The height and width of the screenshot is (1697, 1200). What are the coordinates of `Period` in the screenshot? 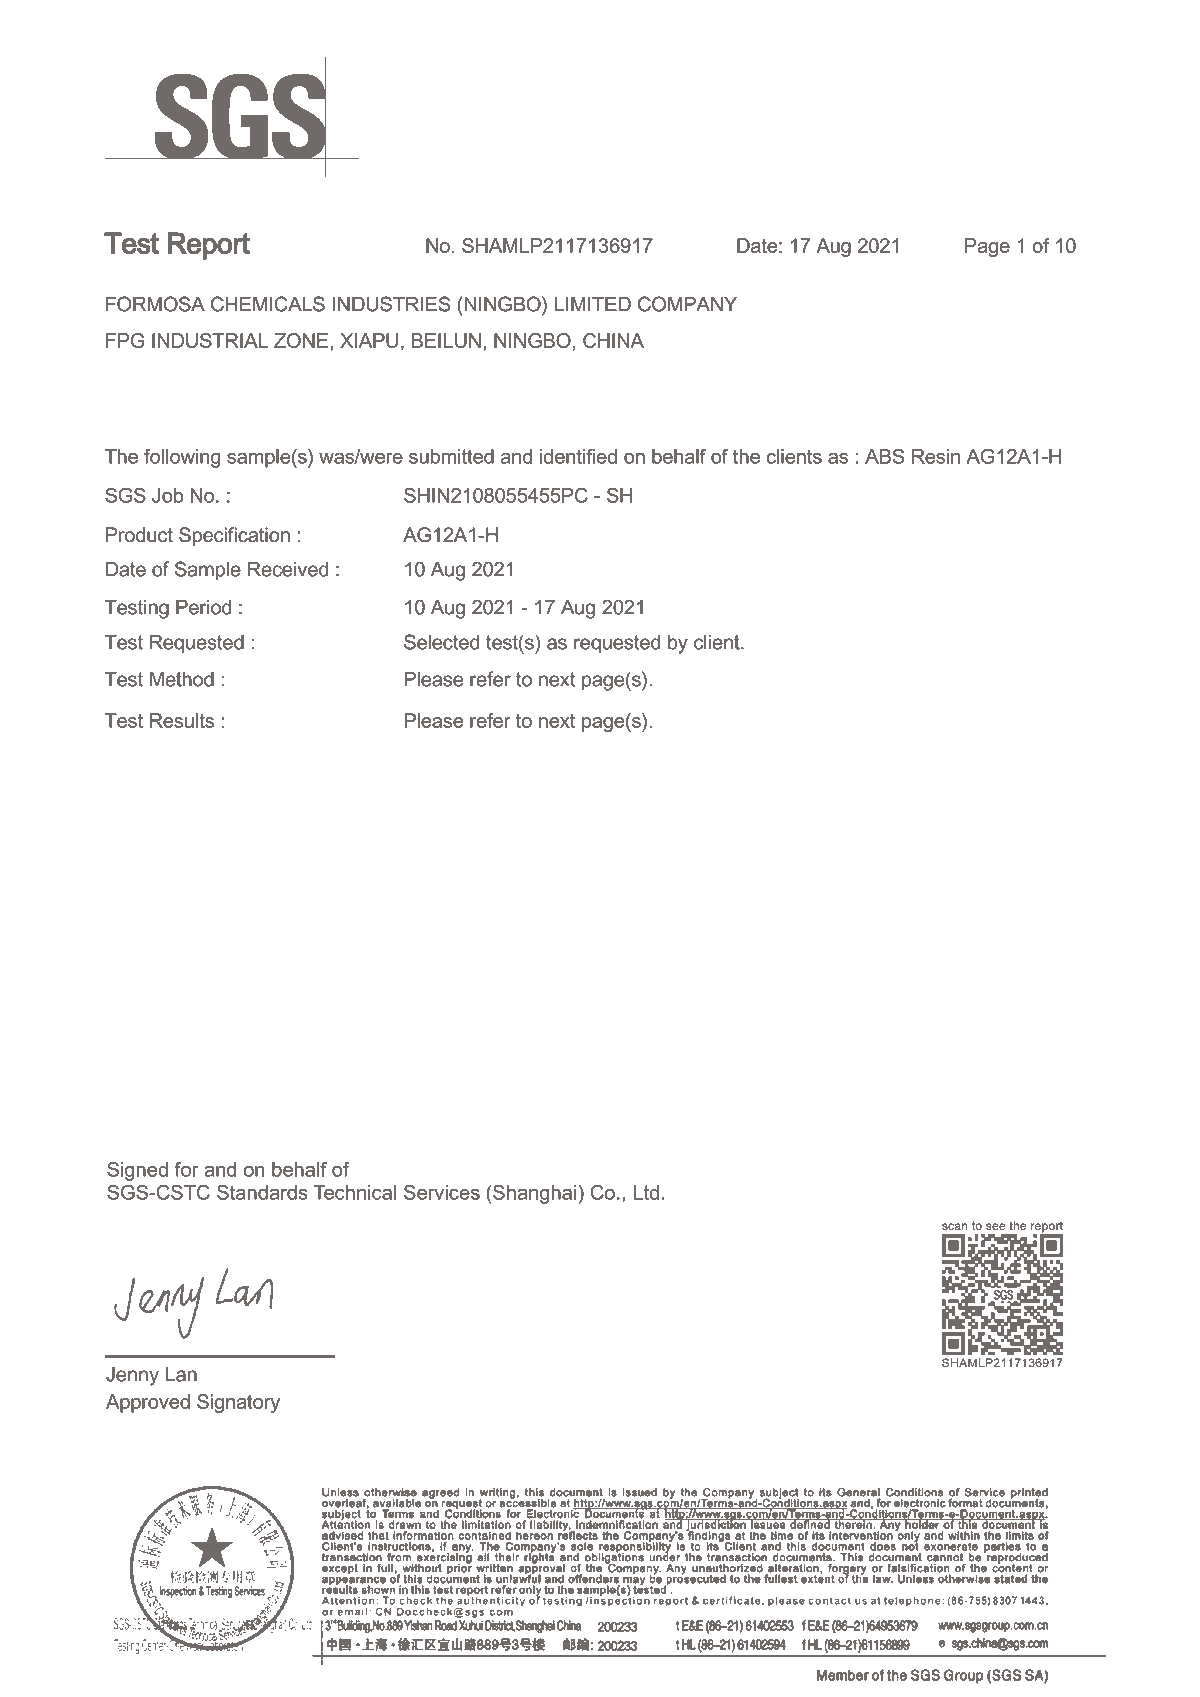 It's located at (203, 607).
